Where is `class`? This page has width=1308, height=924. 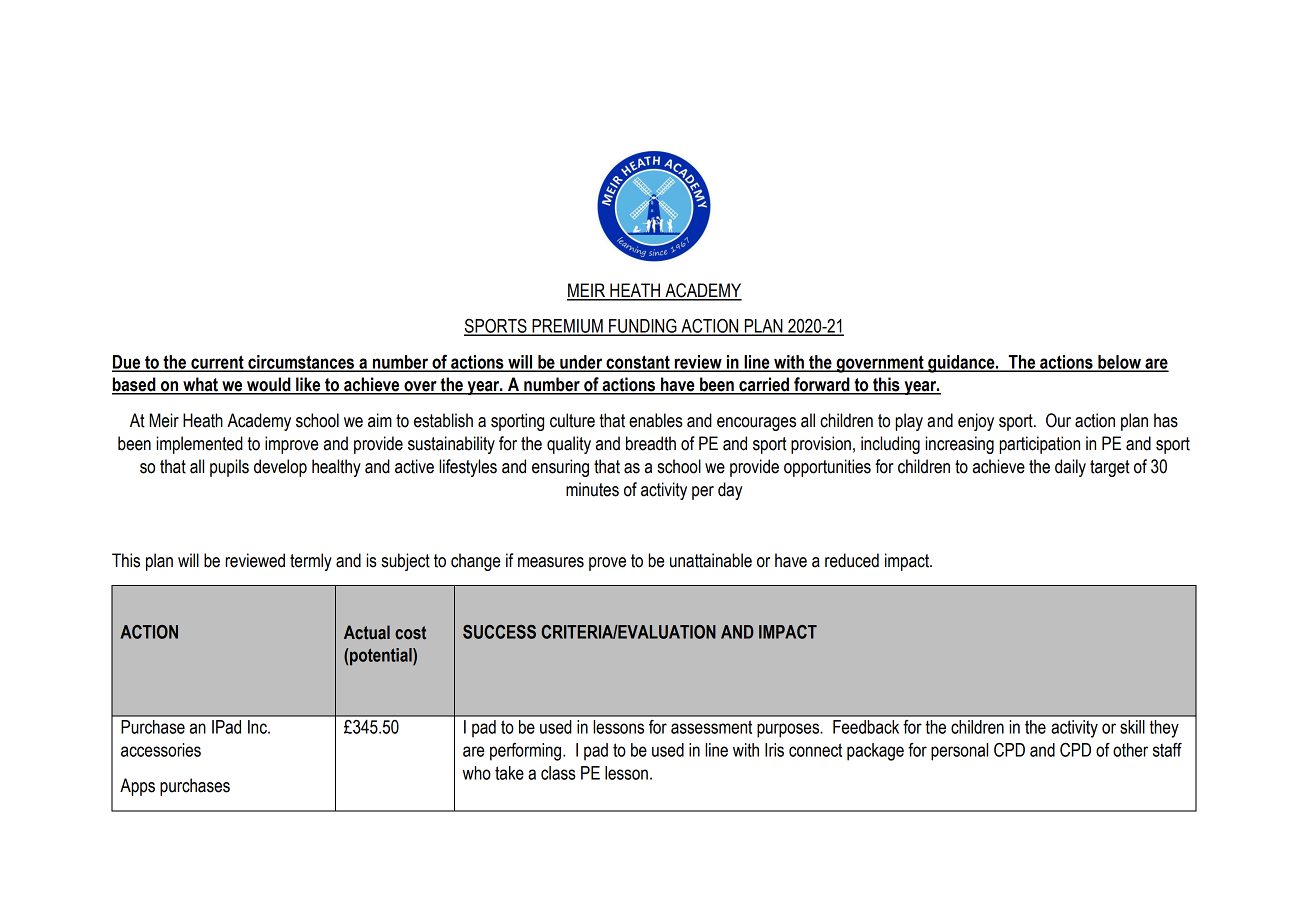 class is located at coordinates (558, 773).
